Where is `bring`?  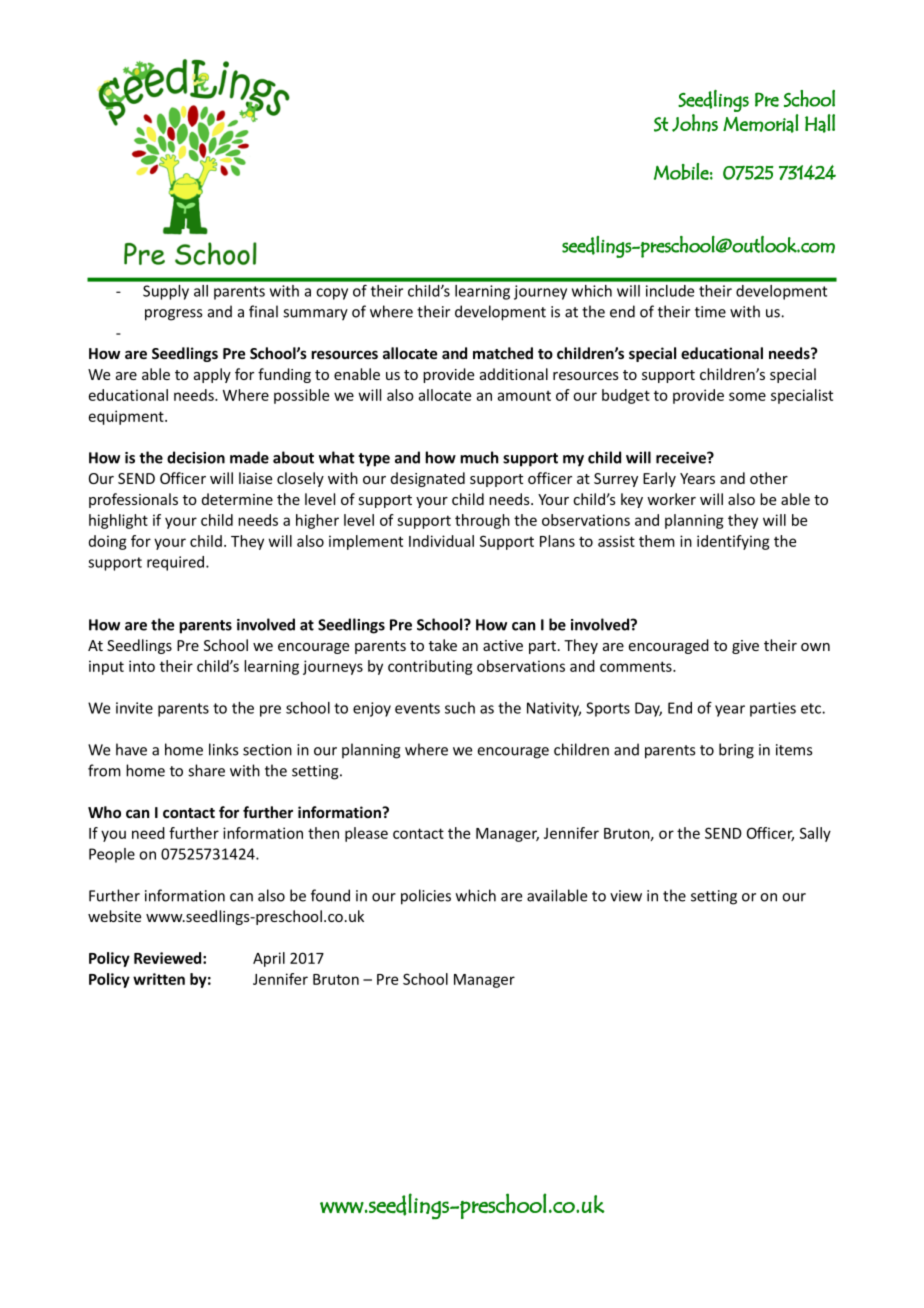
bring is located at coordinates (736, 751).
